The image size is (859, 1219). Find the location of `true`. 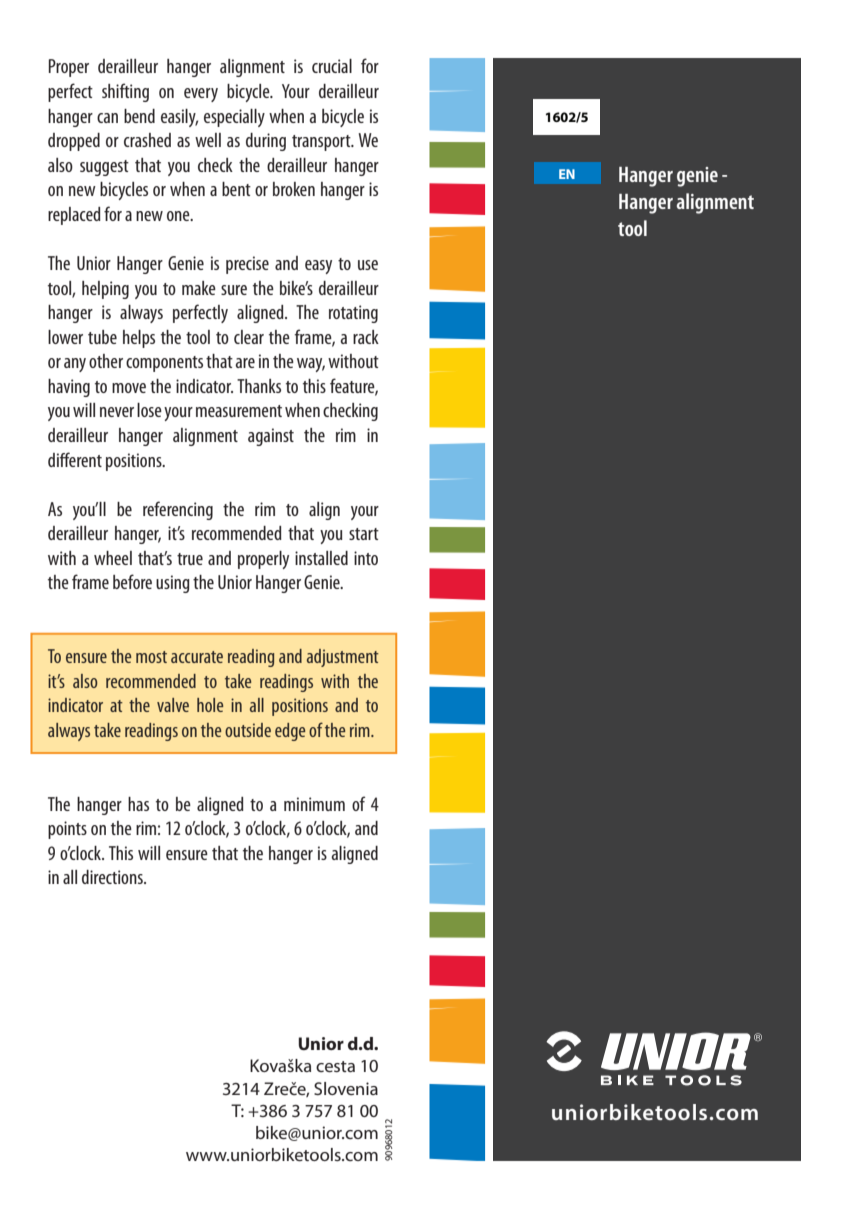

true is located at coordinates (190, 559).
